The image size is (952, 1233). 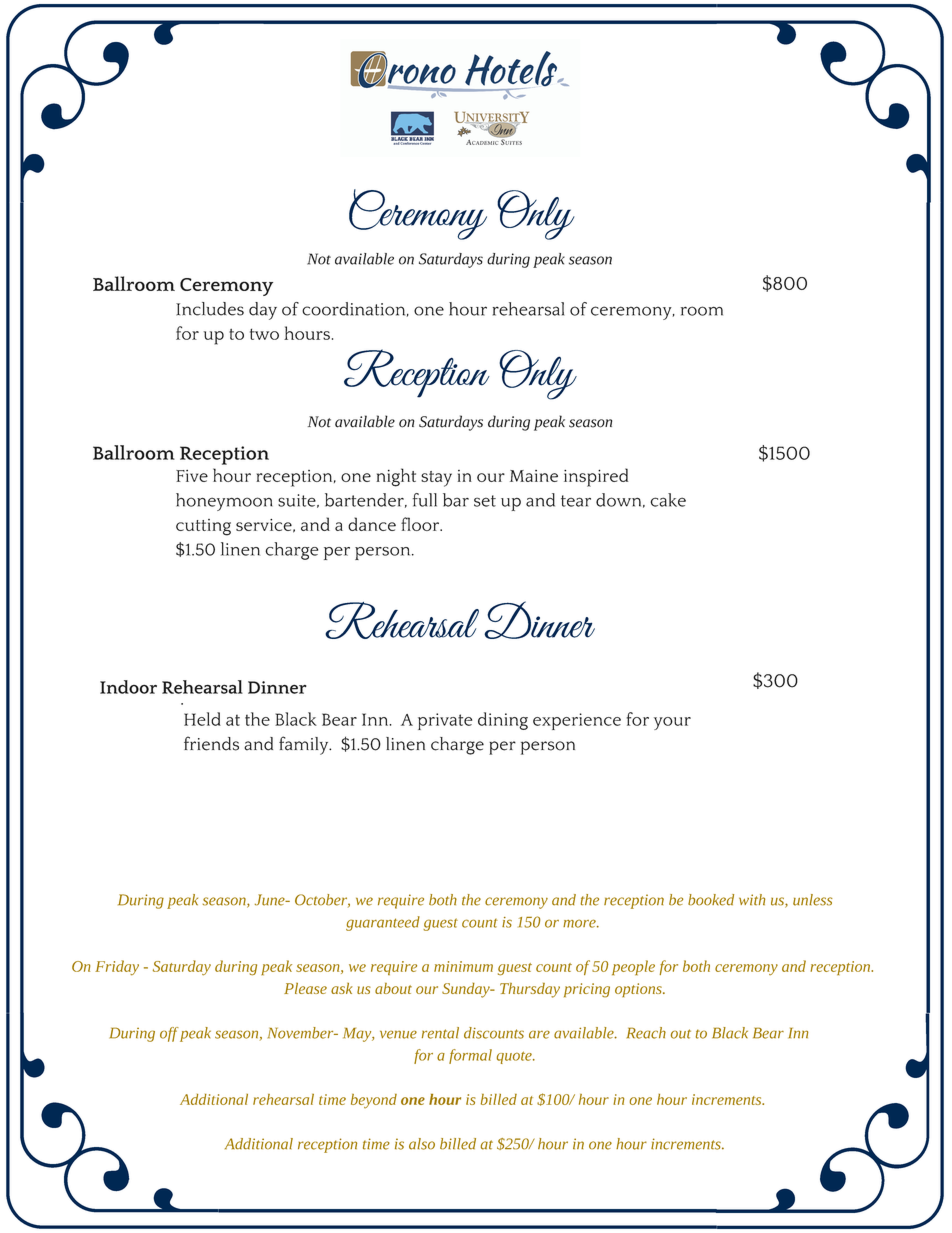 What do you see at coordinates (668, 500) in the screenshot?
I see `cake` at bounding box center [668, 500].
